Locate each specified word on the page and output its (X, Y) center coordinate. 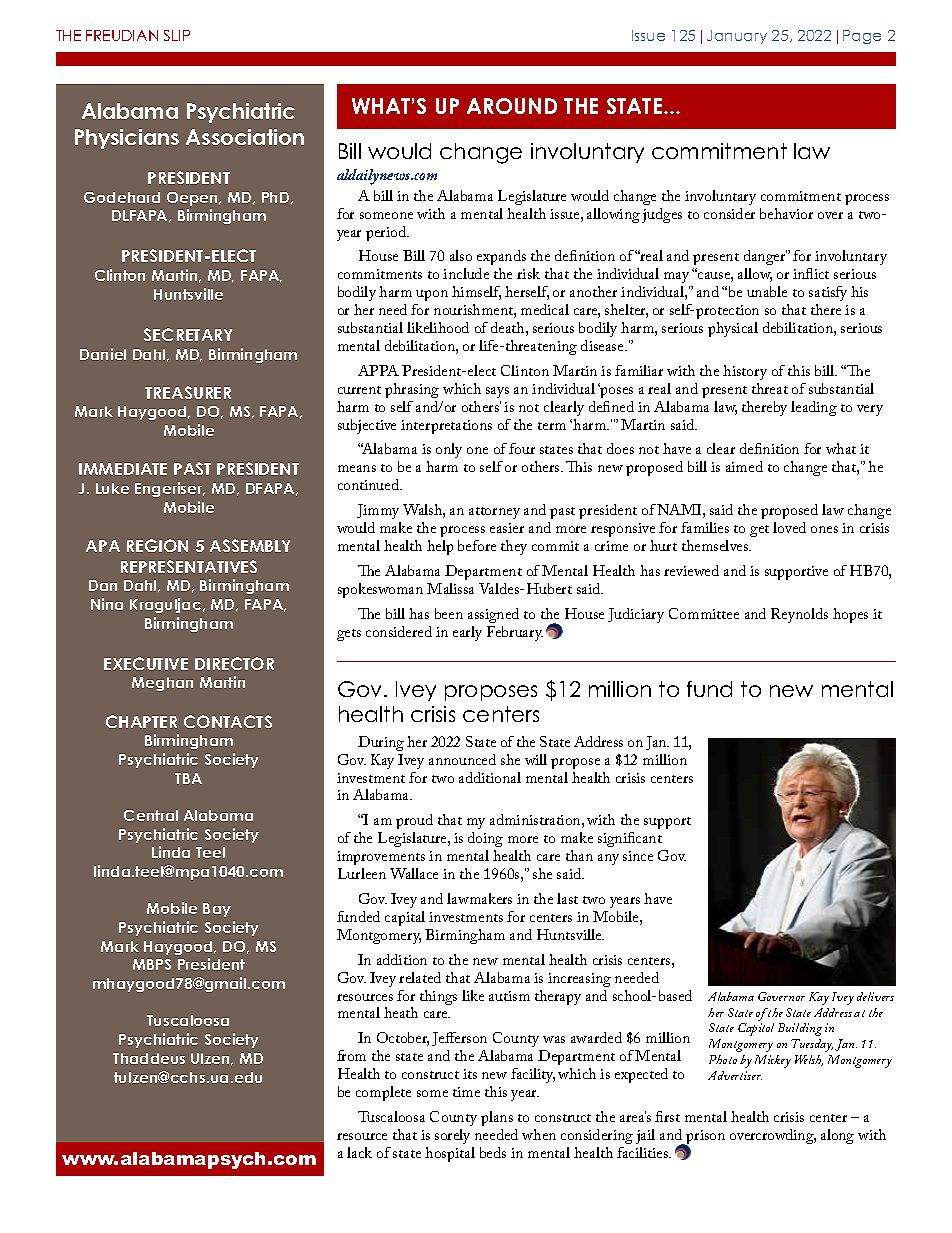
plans (497, 1118)
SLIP (177, 35)
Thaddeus (149, 1058)
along (837, 1136)
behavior (786, 213)
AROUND (512, 106)
